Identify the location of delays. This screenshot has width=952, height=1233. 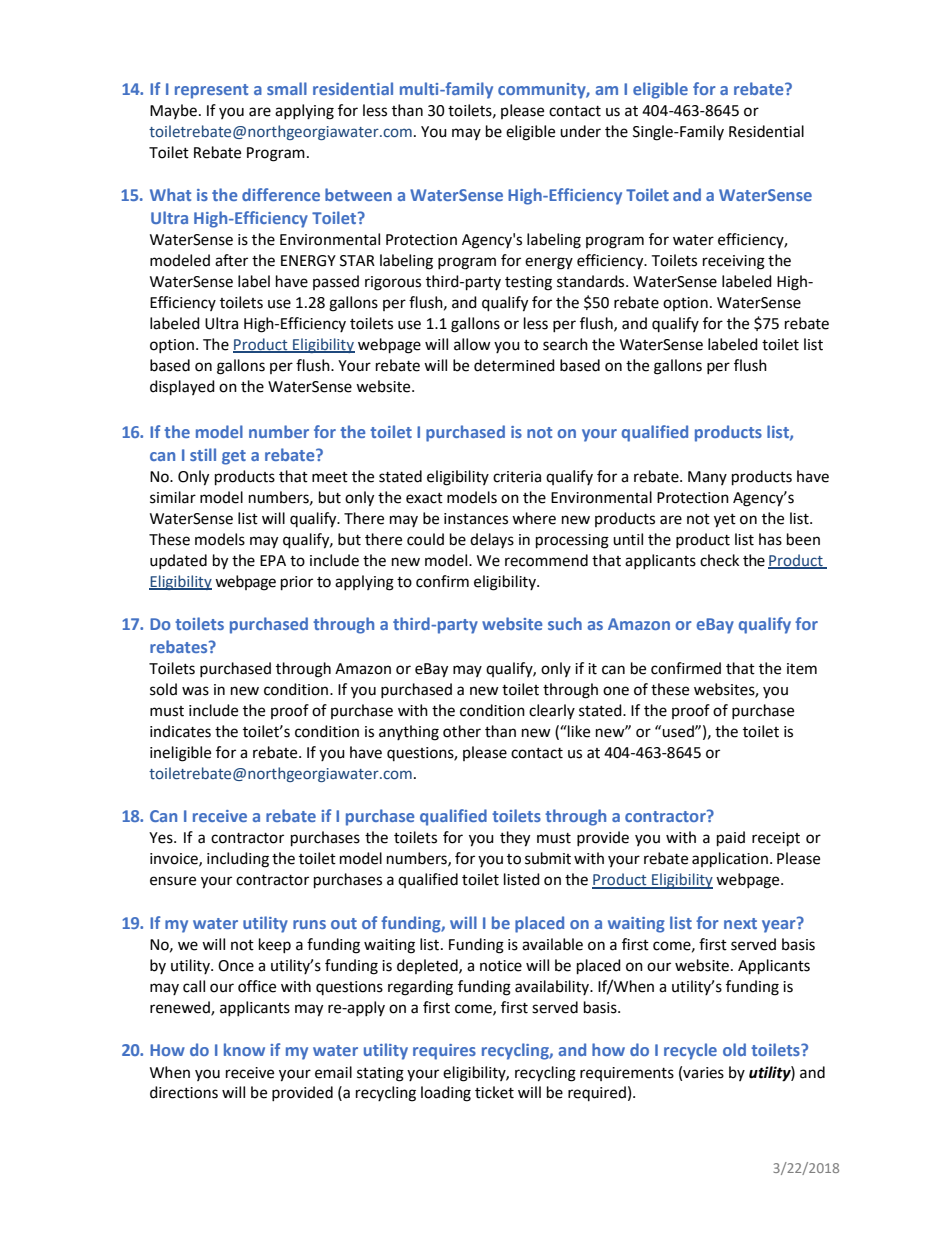
(492, 540).
